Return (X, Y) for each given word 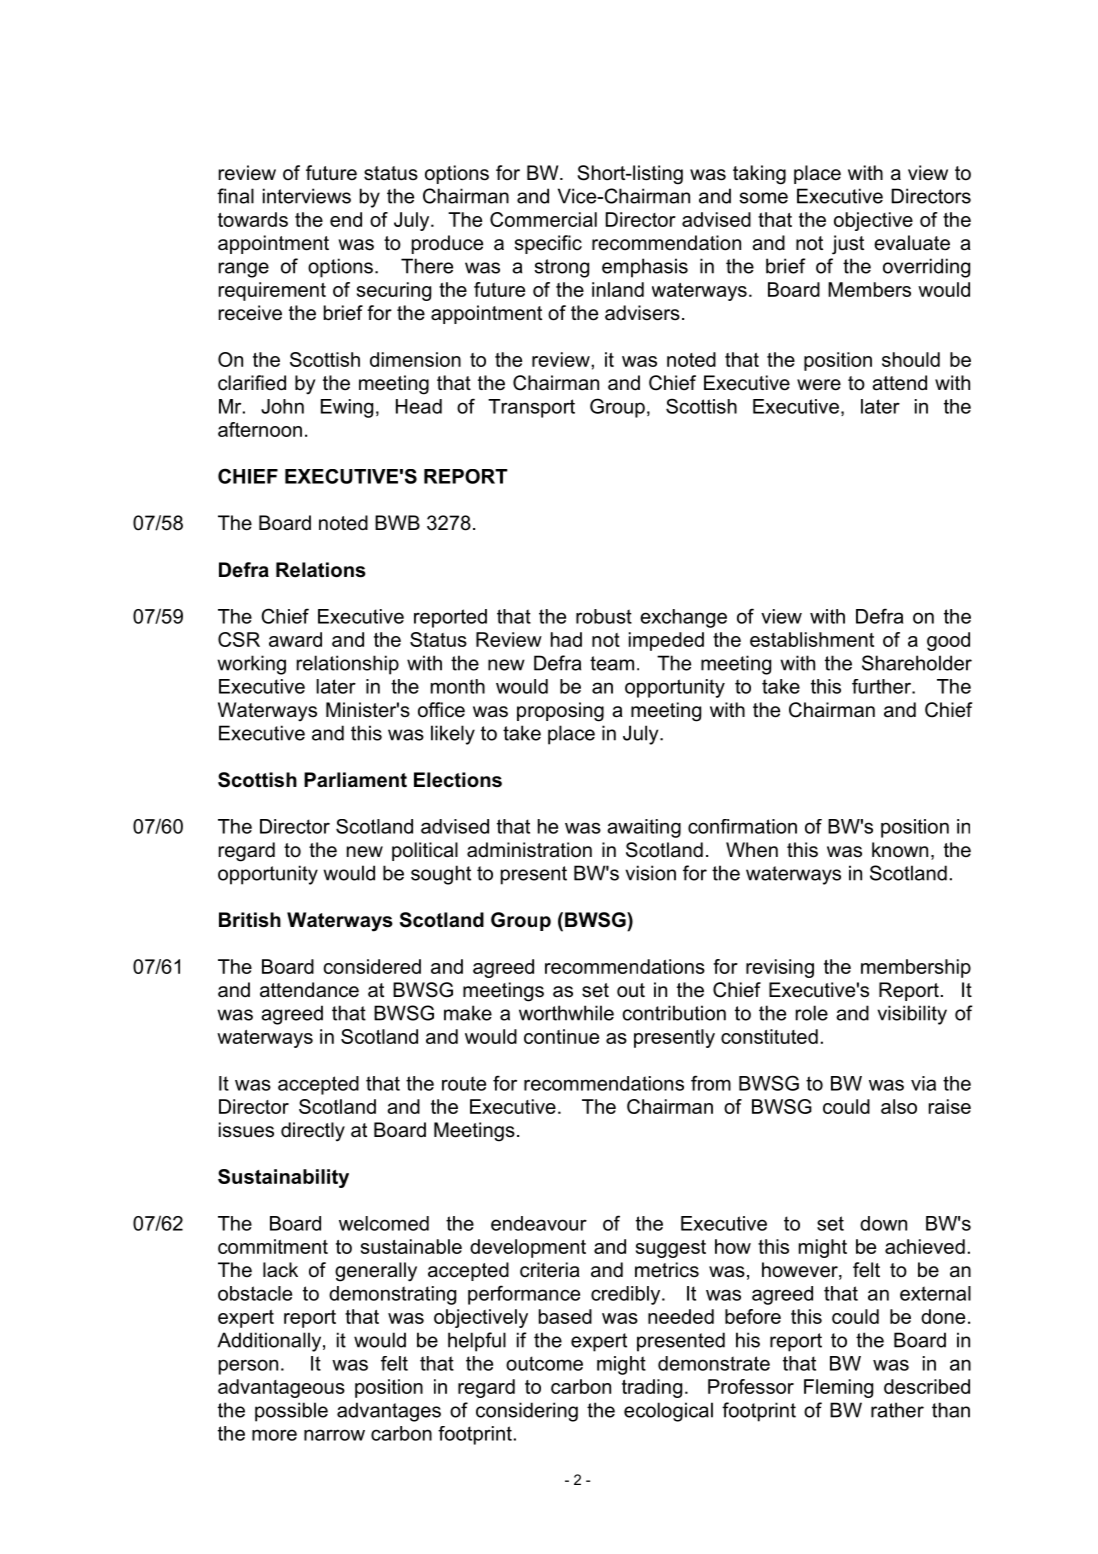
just (848, 245)
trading (652, 1388)
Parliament (355, 780)
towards (253, 219)
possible (291, 1412)
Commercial (543, 219)
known (900, 849)
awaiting (644, 828)
